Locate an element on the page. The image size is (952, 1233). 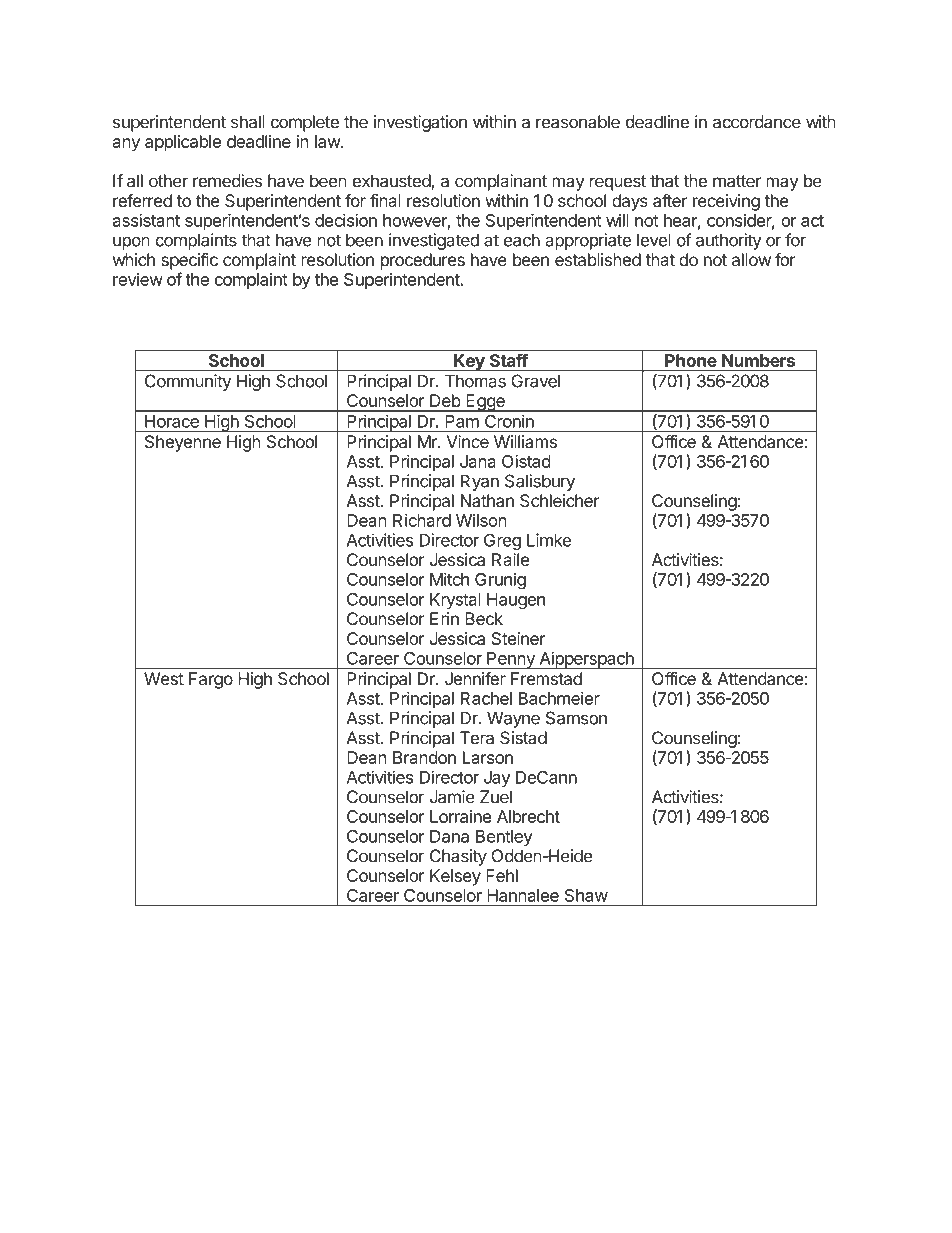
Kelsey is located at coordinates (455, 877).
